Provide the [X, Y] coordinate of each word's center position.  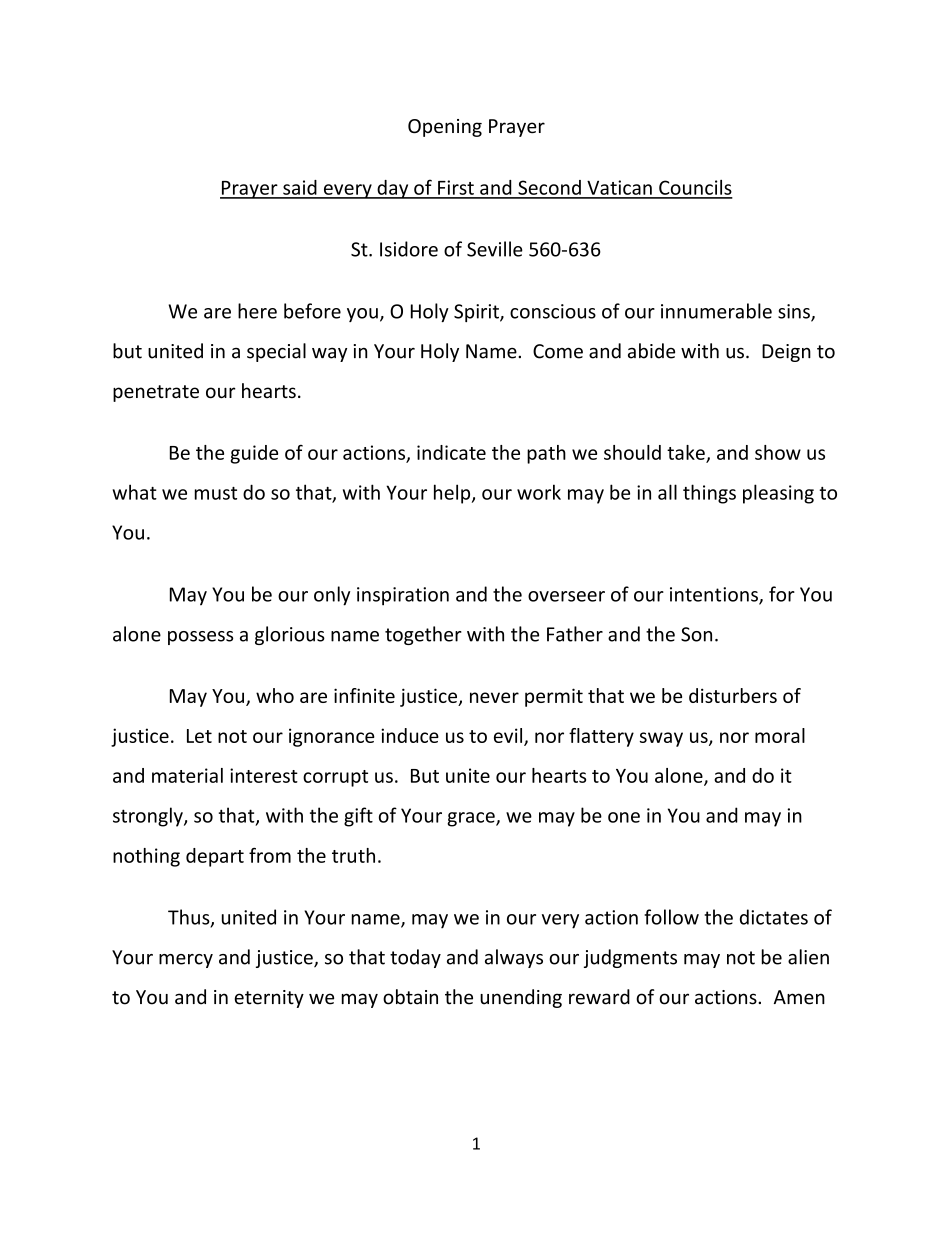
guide [254, 454]
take [686, 452]
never [494, 697]
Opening [445, 128]
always [514, 958]
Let [199, 736]
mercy [186, 961]
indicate [451, 452]
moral [780, 735]
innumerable [716, 311]
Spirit [477, 313]
